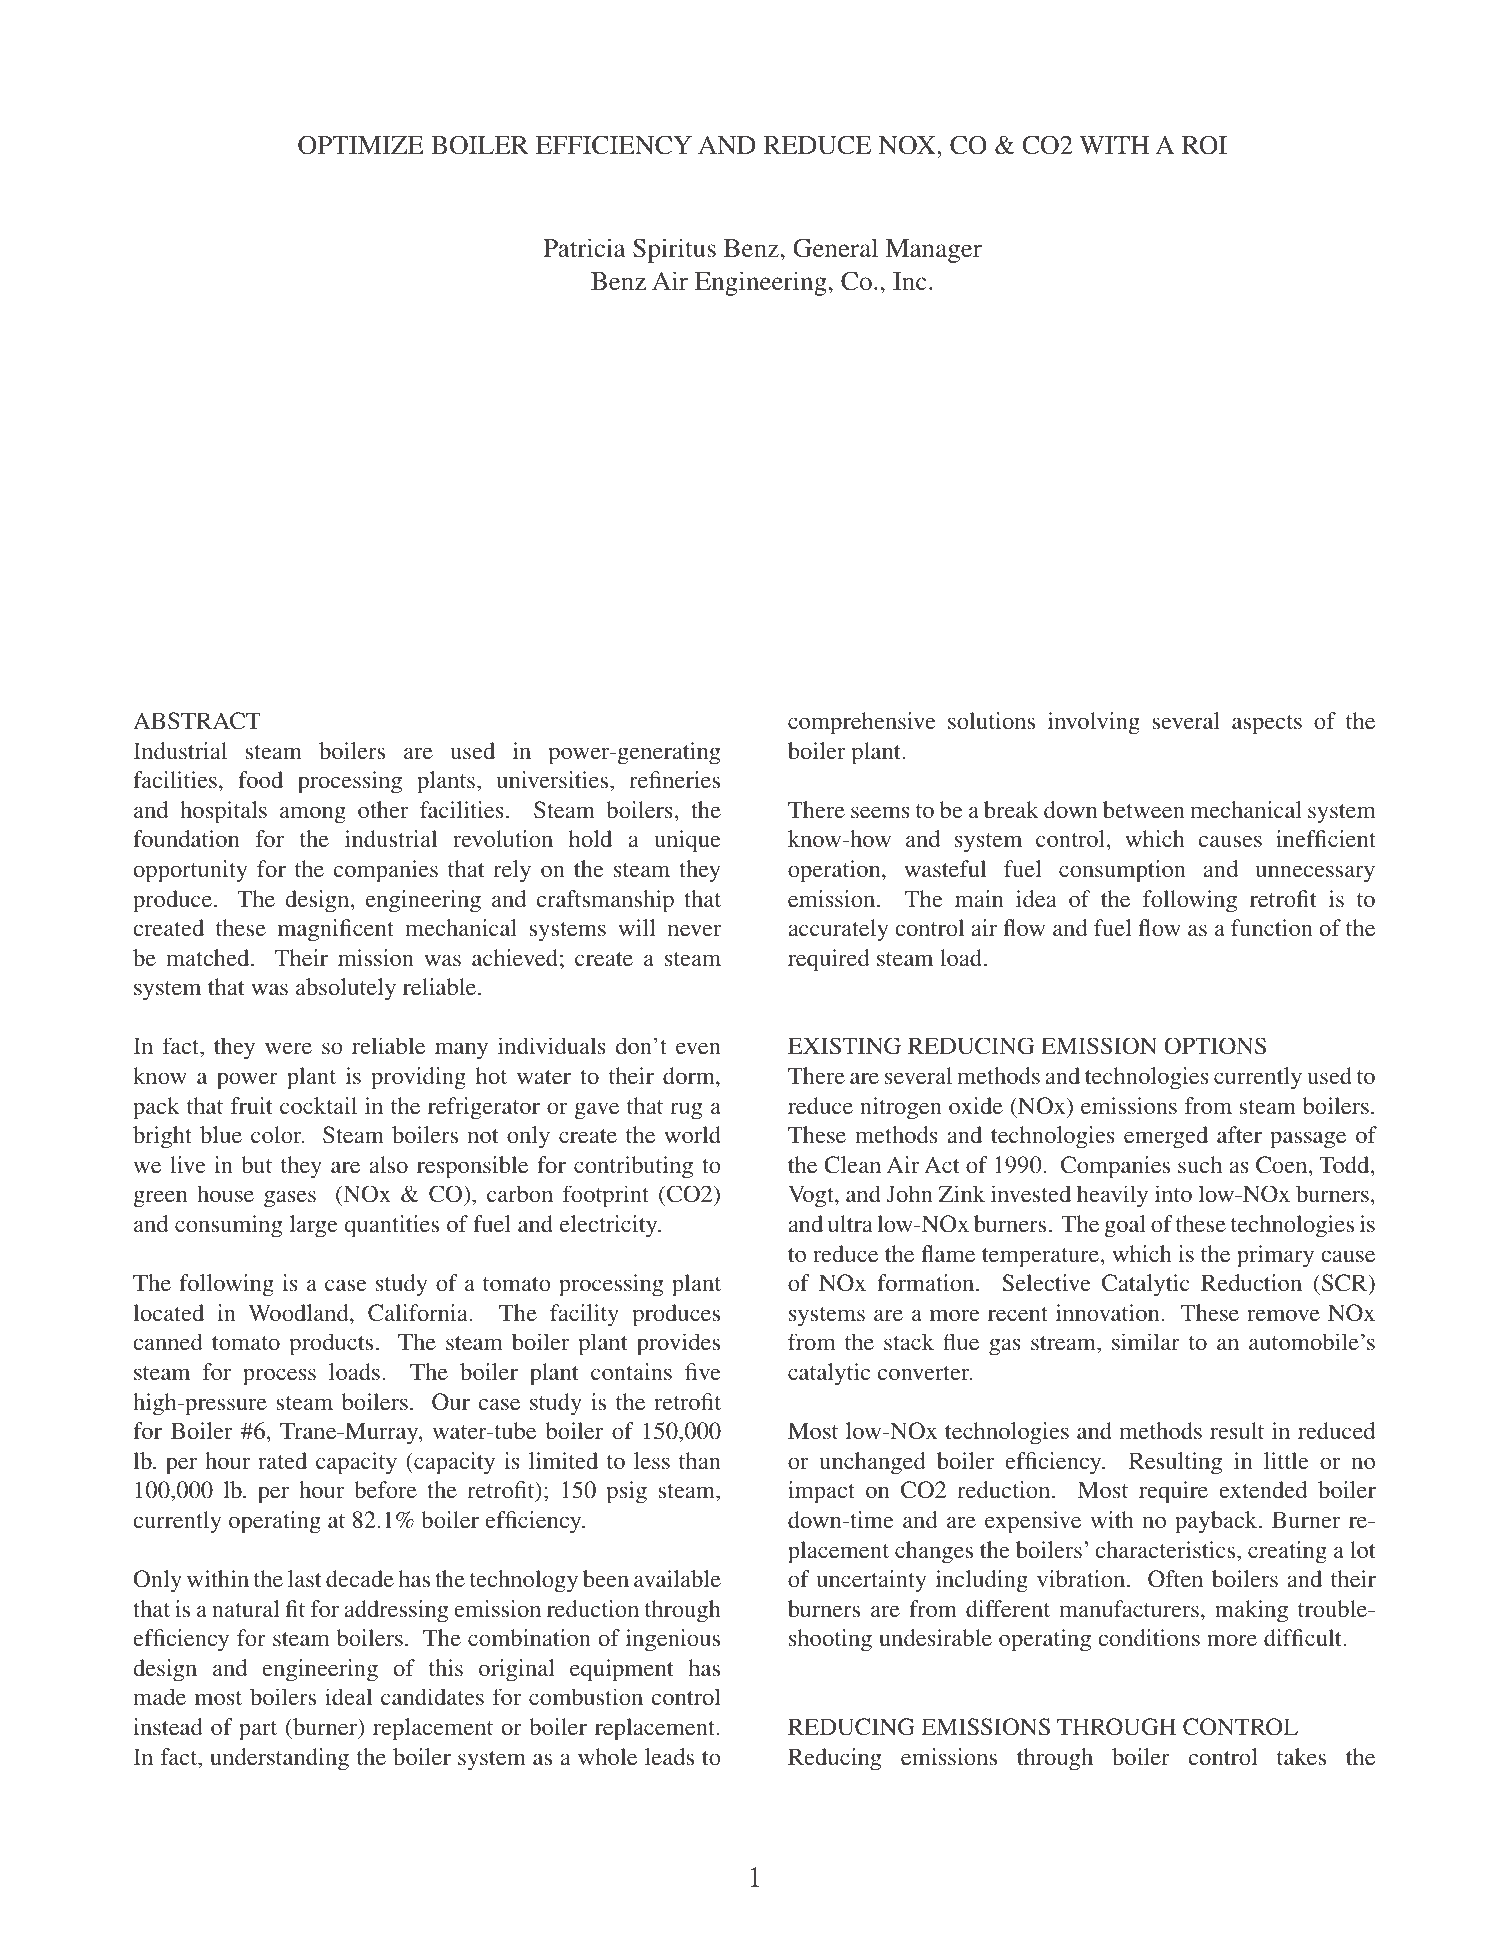 This document has width=1509, height=1953. I want to click on OPTIMIZE, so click(361, 145).
